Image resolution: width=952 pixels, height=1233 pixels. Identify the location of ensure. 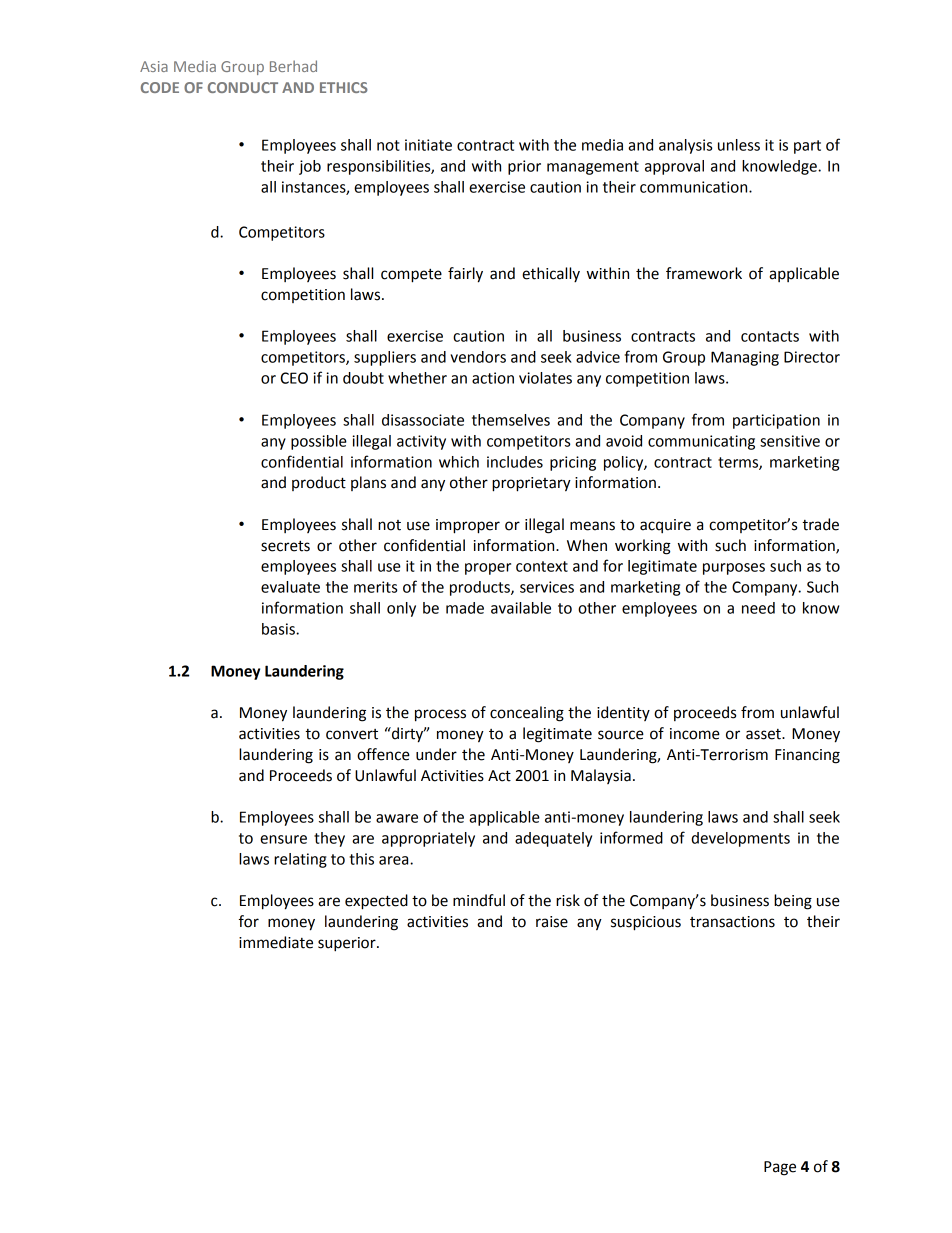
(283, 839).
